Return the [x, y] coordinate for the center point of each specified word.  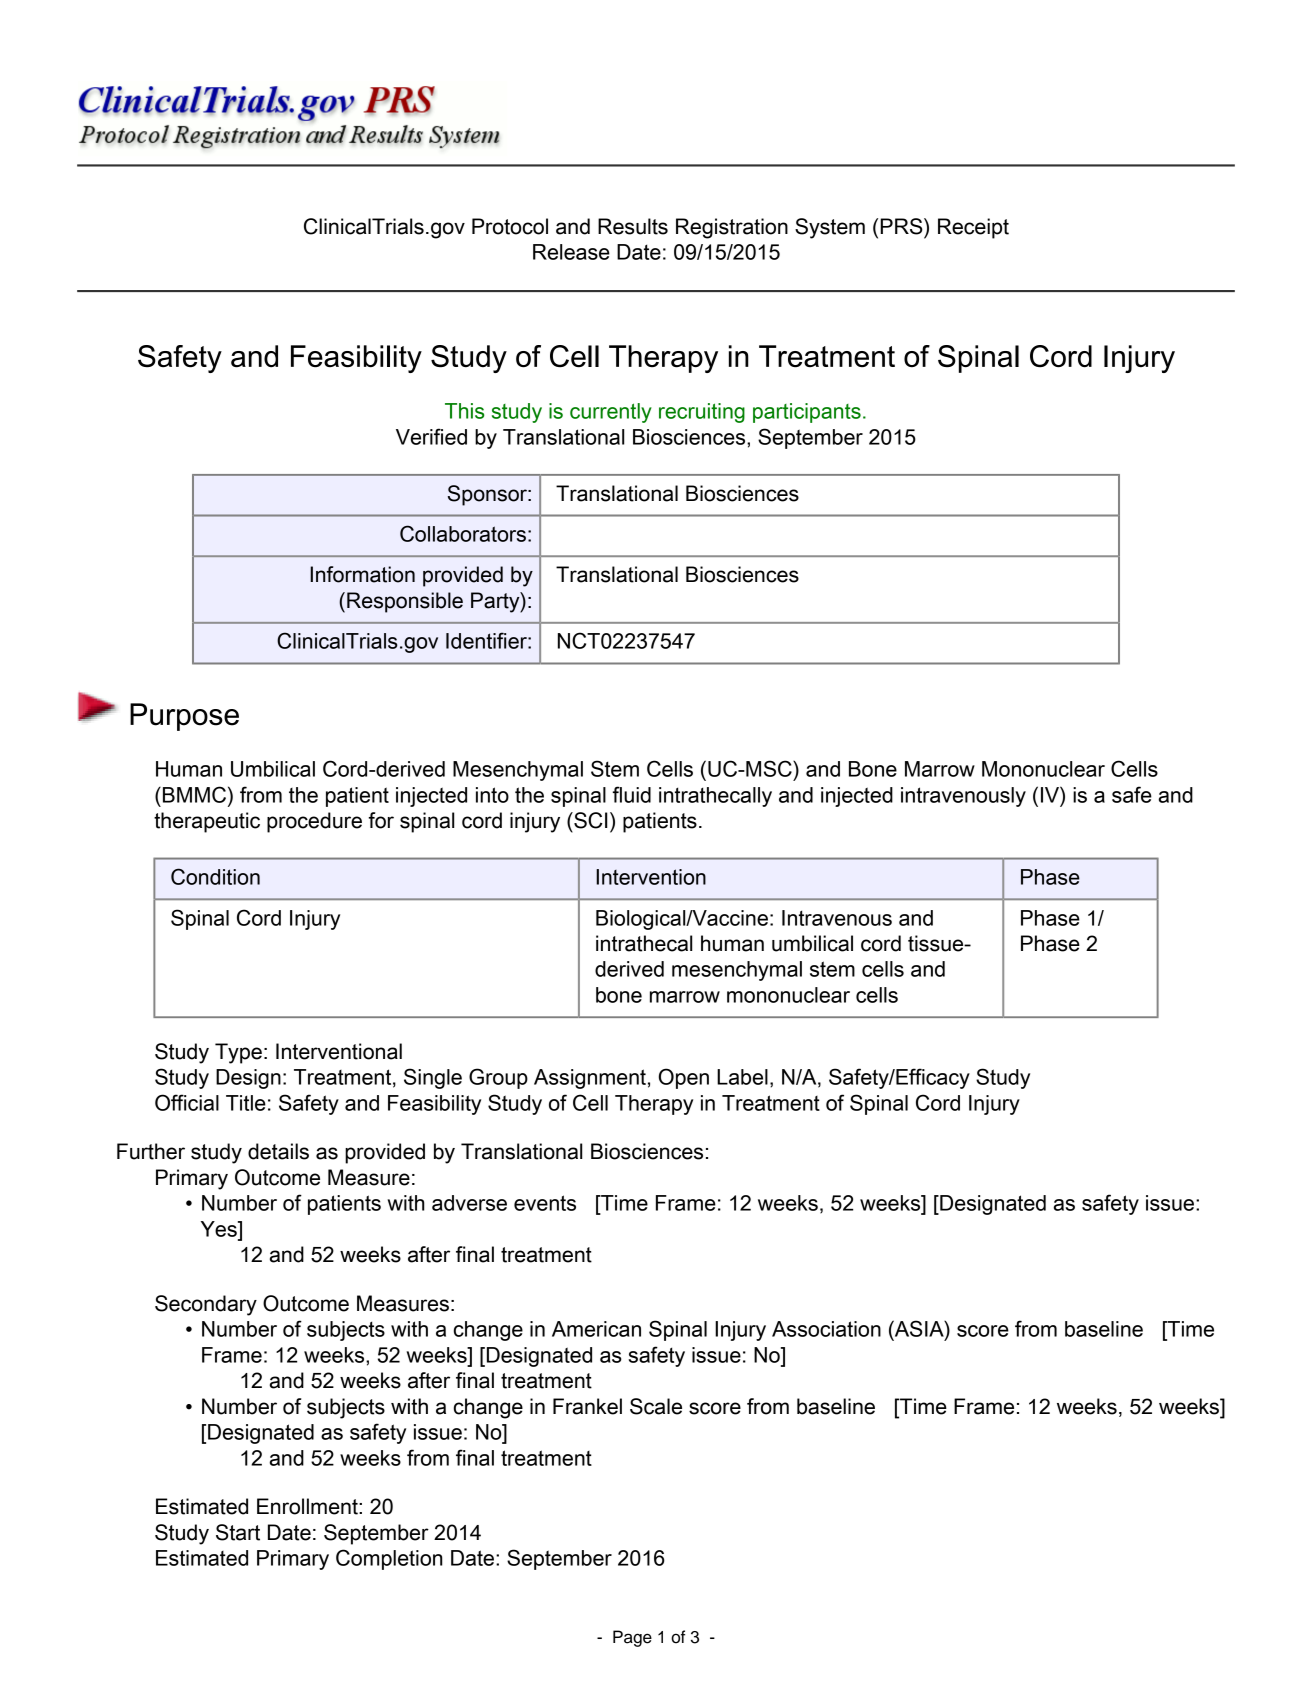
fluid [632, 794]
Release [571, 252]
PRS [902, 226]
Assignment [590, 1079]
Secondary [206, 1305]
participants [807, 413]
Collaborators [463, 533]
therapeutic [207, 822]
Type [238, 1053]
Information [362, 574]
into [492, 795]
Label [742, 1077]
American [596, 1329]
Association [826, 1329]
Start [238, 1532]
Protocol [510, 226]
